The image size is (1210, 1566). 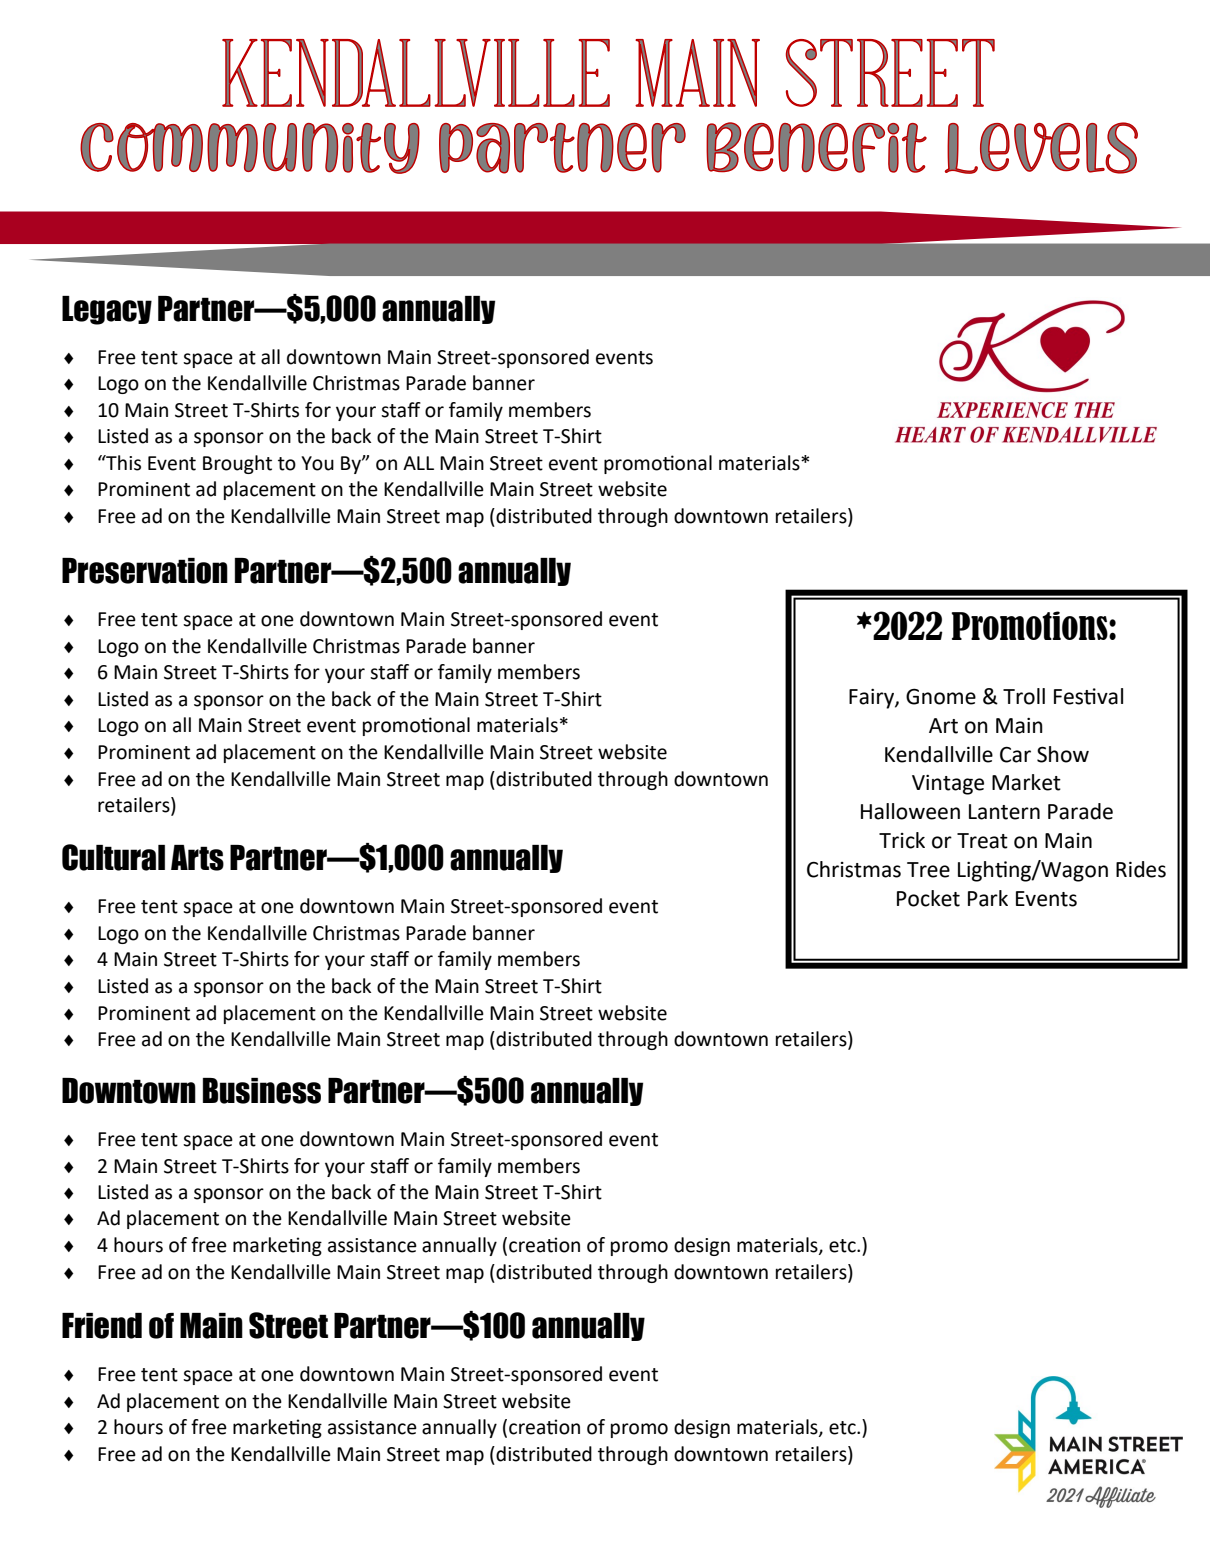 What do you see at coordinates (102, 1326) in the screenshot?
I see `Friend` at bounding box center [102, 1326].
